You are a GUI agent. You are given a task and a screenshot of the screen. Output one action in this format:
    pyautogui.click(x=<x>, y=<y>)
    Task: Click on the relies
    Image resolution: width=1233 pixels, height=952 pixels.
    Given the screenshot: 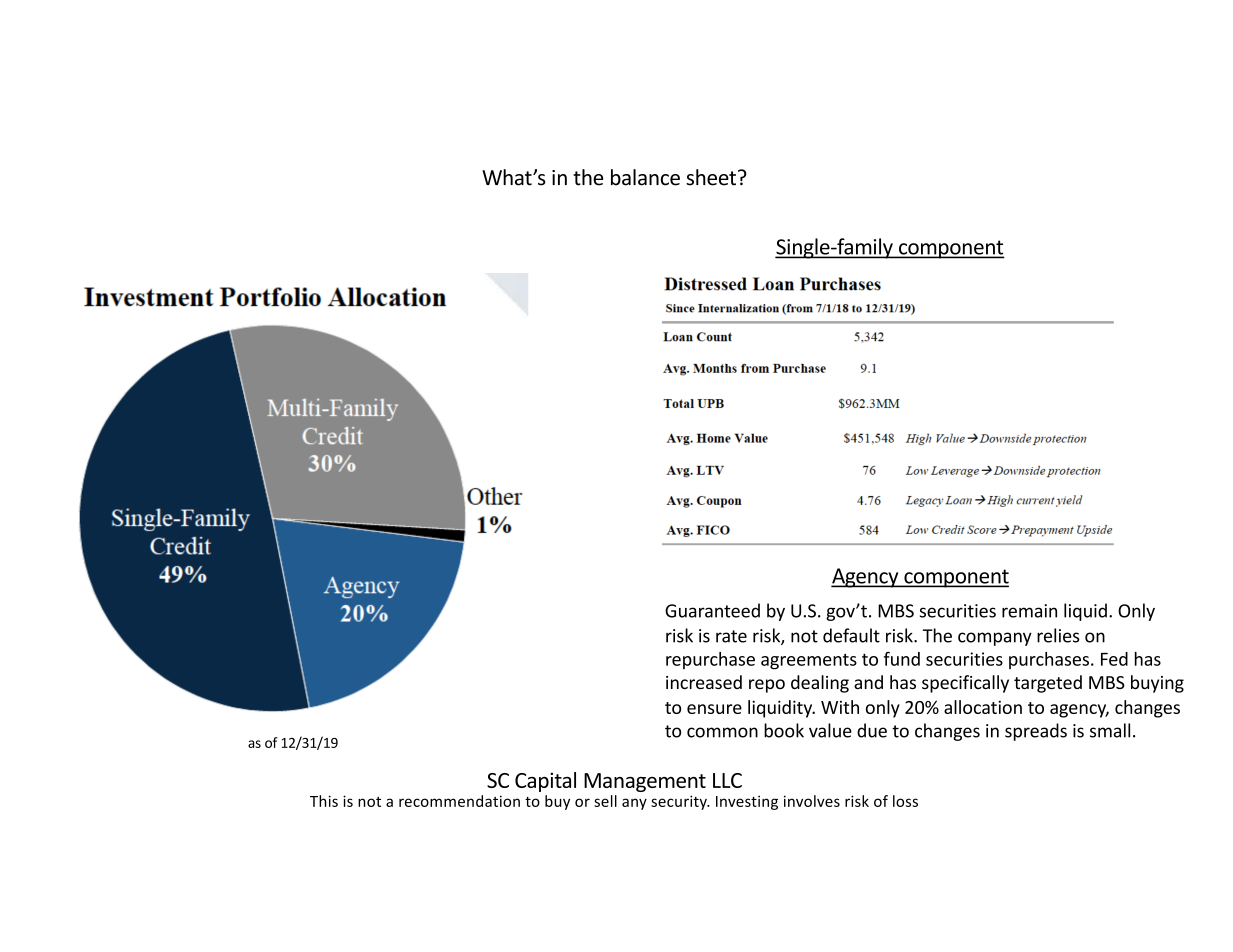 What is the action you would take?
    pyautogui.click(x=1058, y=635)
